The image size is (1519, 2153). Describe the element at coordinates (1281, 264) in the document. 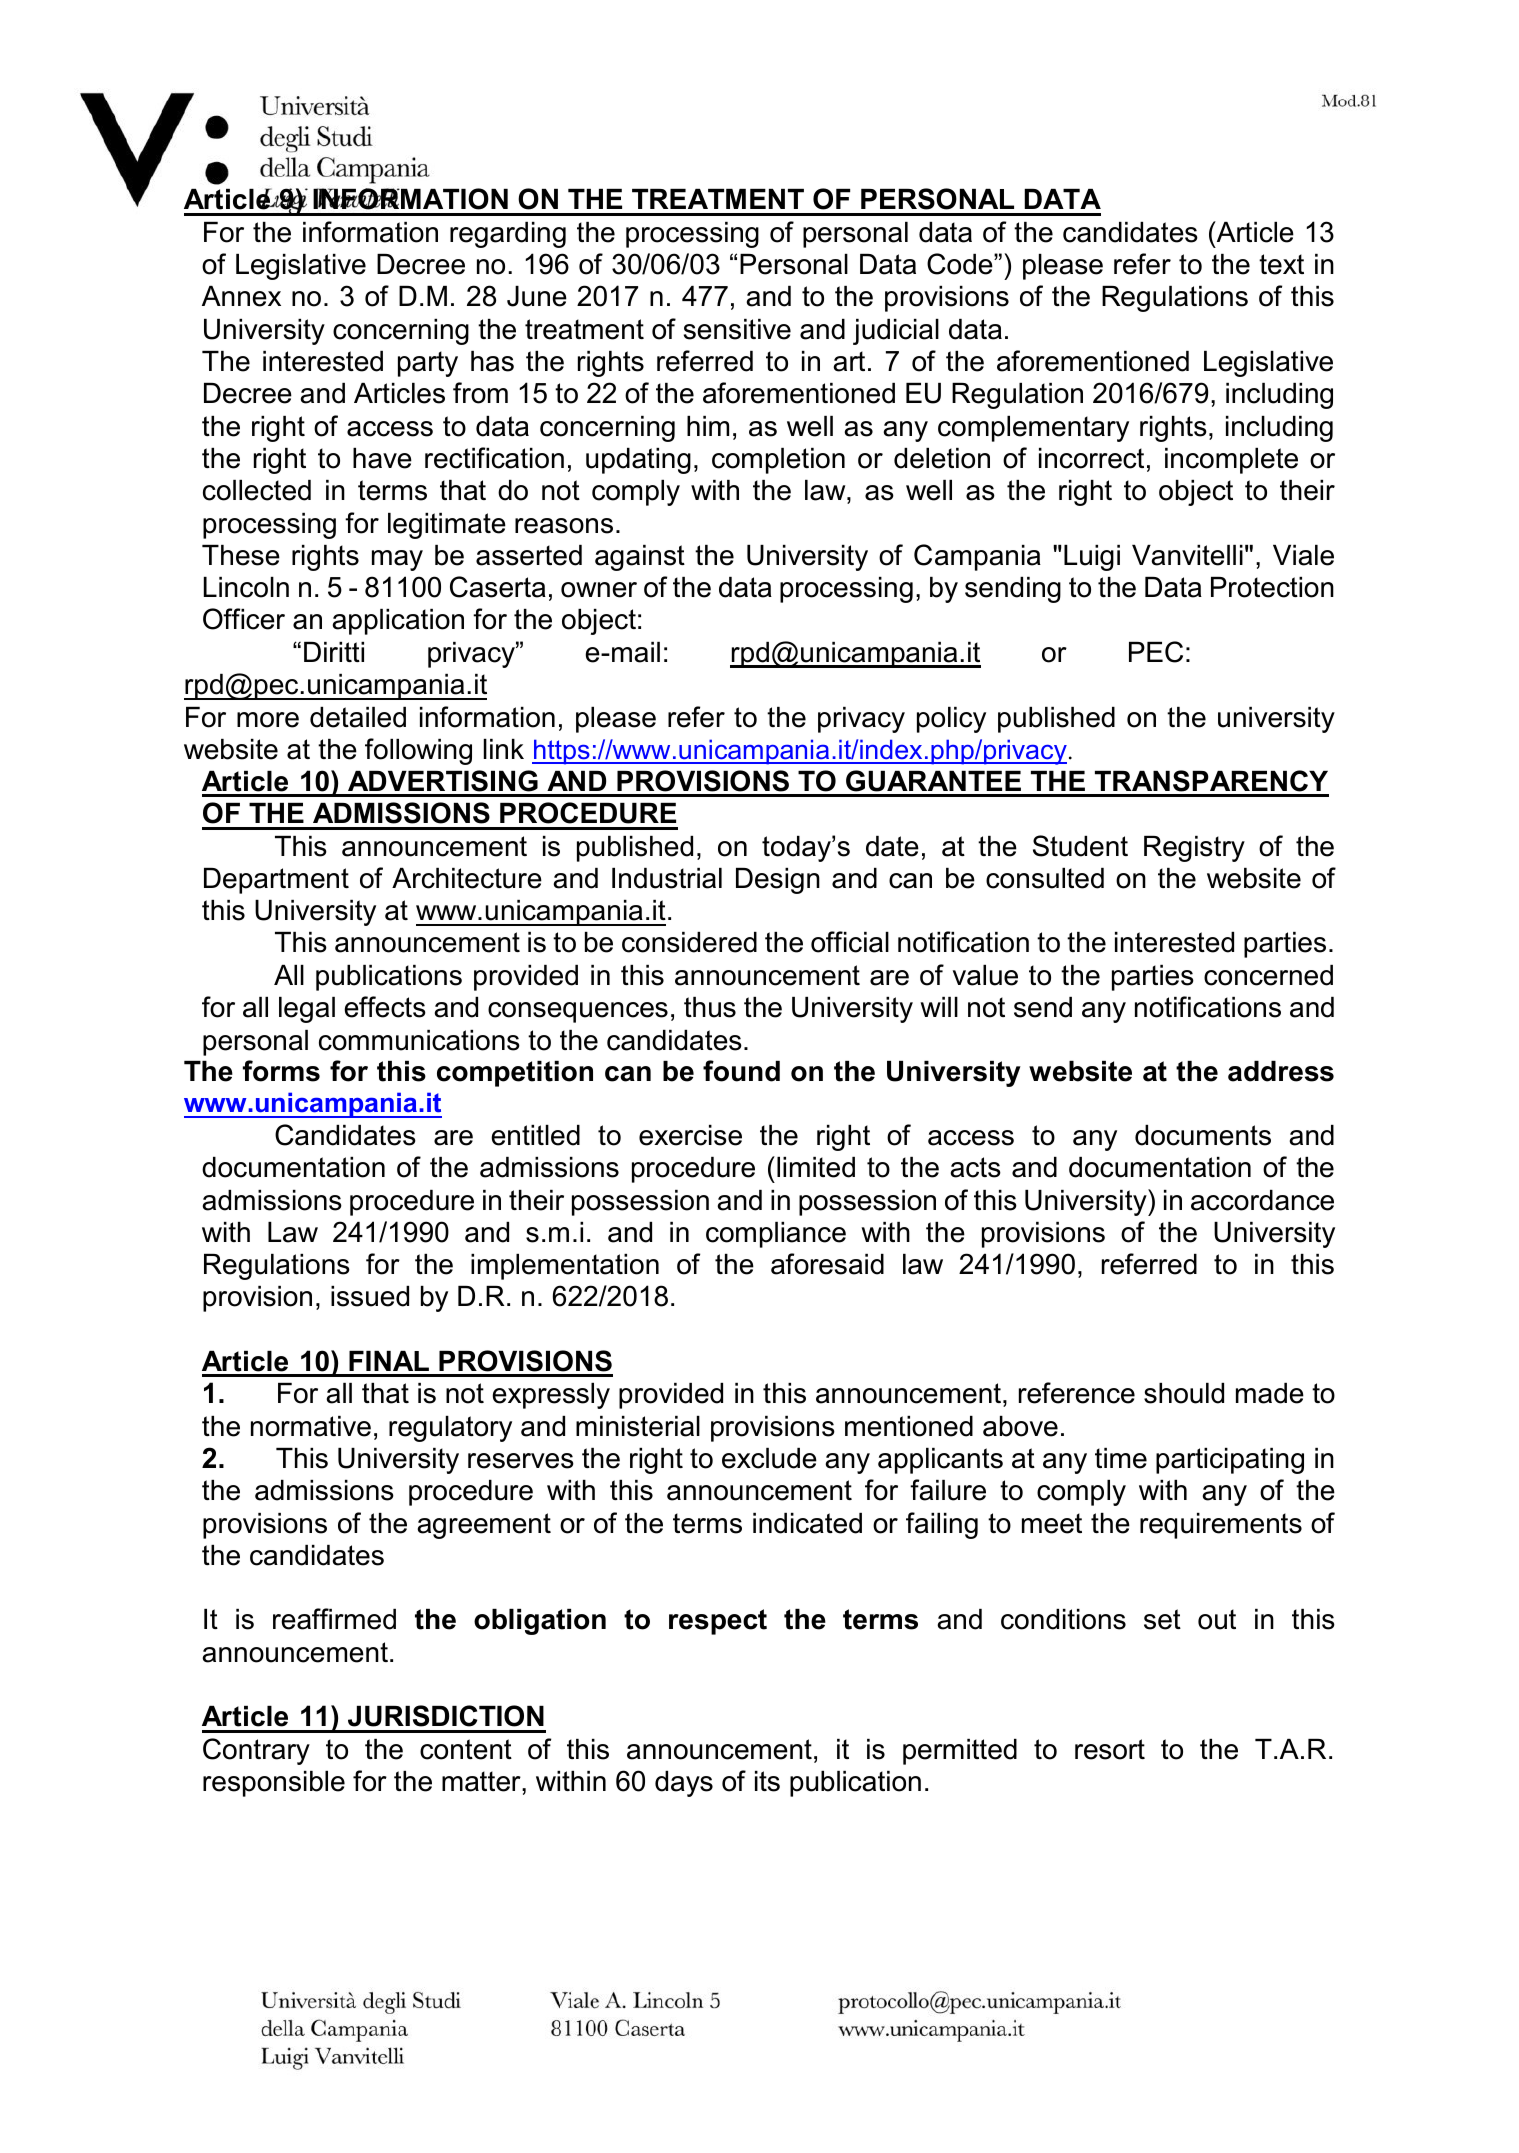

I see `text` at that location.
